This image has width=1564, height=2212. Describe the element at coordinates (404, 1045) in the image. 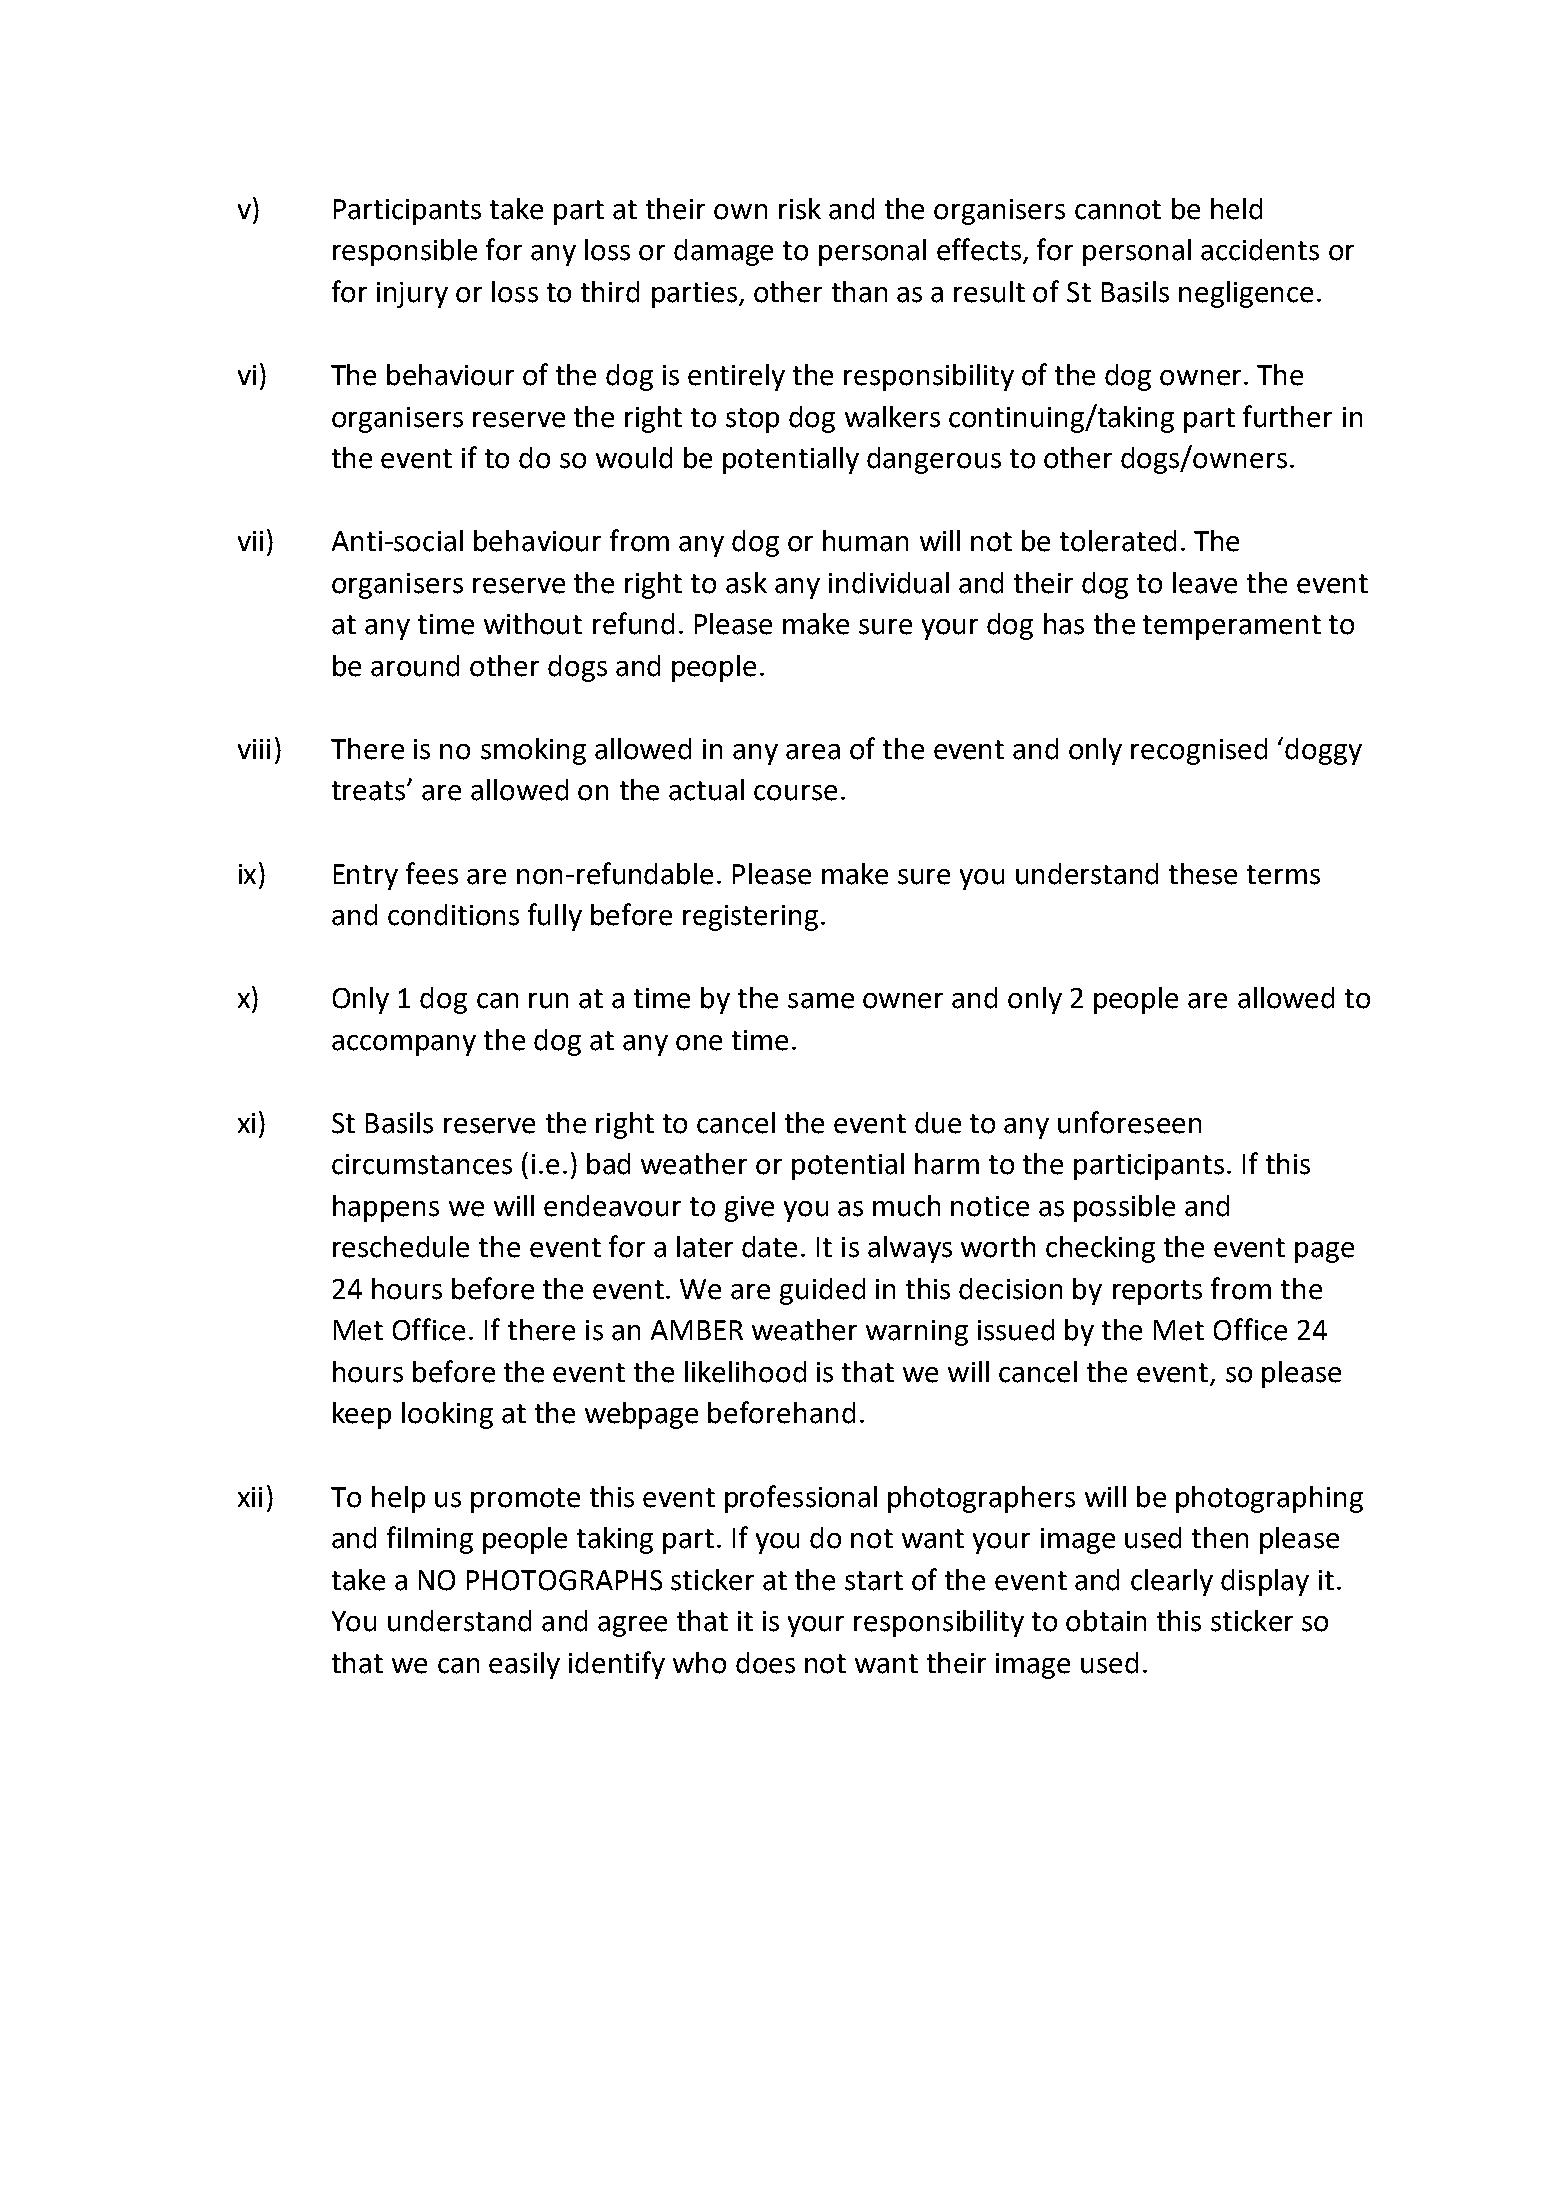

I see `accompany` at that location.
